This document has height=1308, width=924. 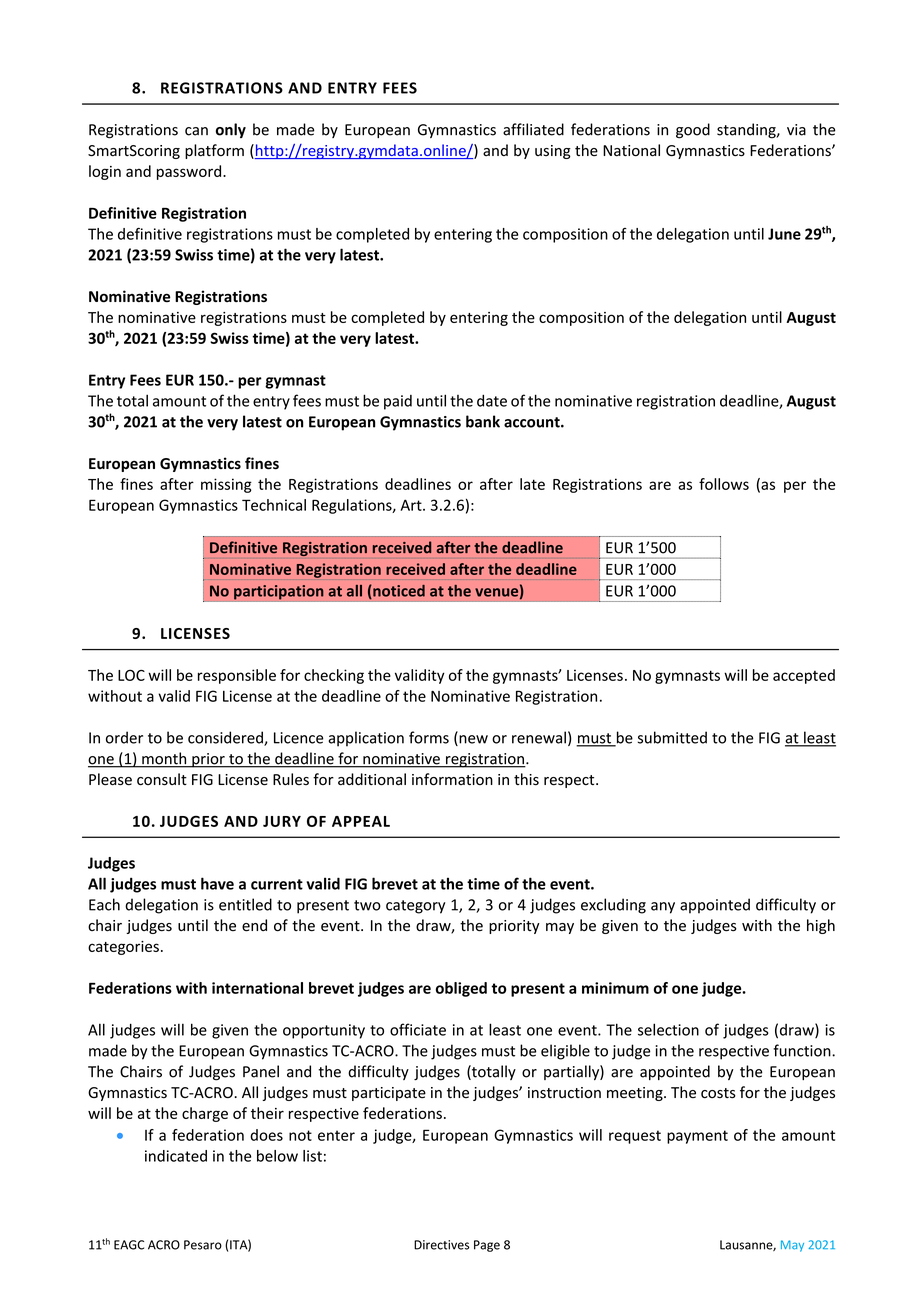 What do you see at coordinates (483, 421) in the document?
I see `bank` at bounding box center [483, 421].
